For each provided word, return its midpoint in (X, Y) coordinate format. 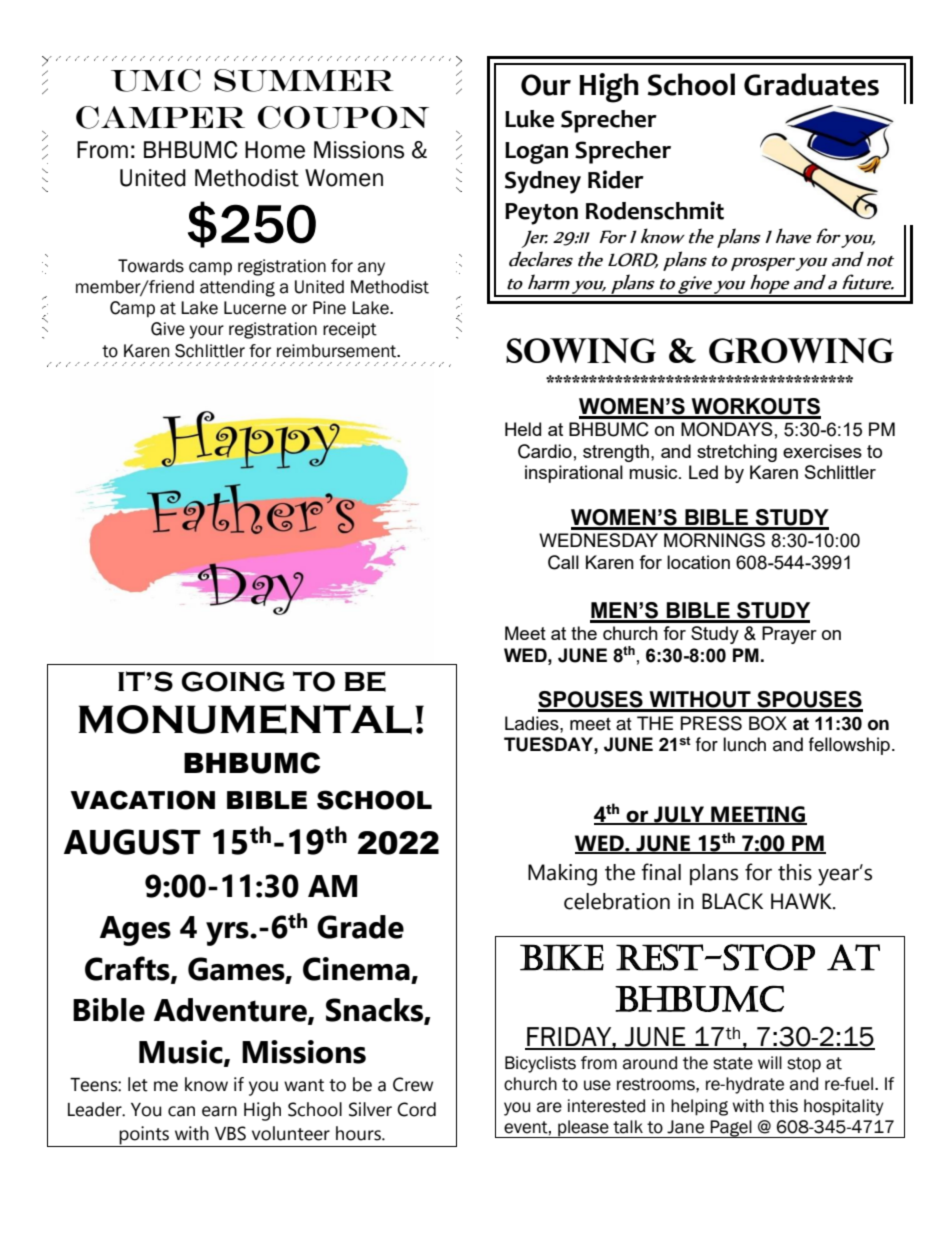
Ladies (533, 723)
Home (275, 150)
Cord (416, 1109)
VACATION (142, 800)
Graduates (811, 84)
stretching (737, 453)
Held (523, 429)
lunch (744, 744)
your (207, 332)
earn (219, 1111)
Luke (529, 119)
